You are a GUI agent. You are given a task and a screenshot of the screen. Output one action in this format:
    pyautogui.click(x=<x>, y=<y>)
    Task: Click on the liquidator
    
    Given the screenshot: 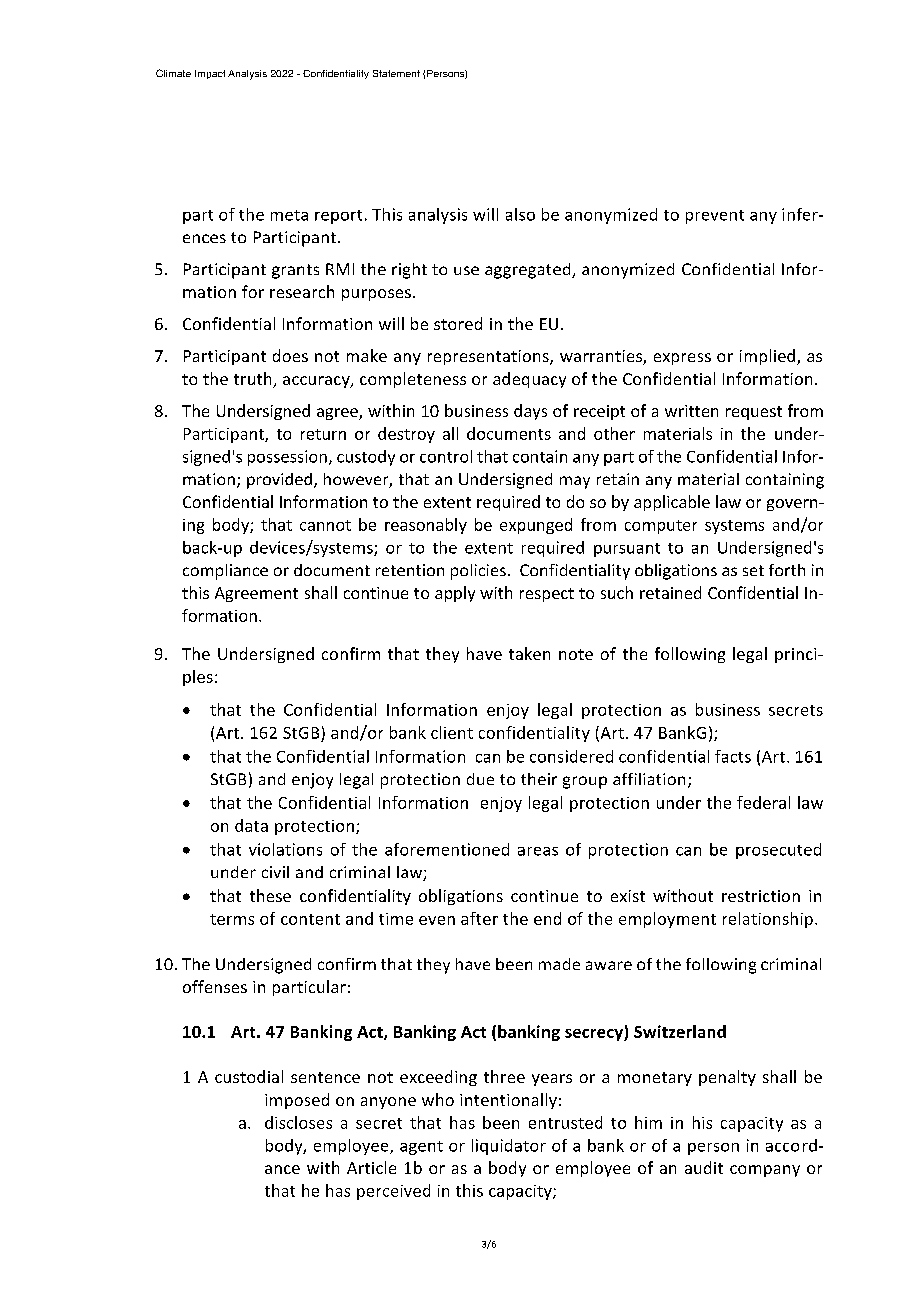 What is the action you would take?
    pyautogui.click(x=509, y=1147)
